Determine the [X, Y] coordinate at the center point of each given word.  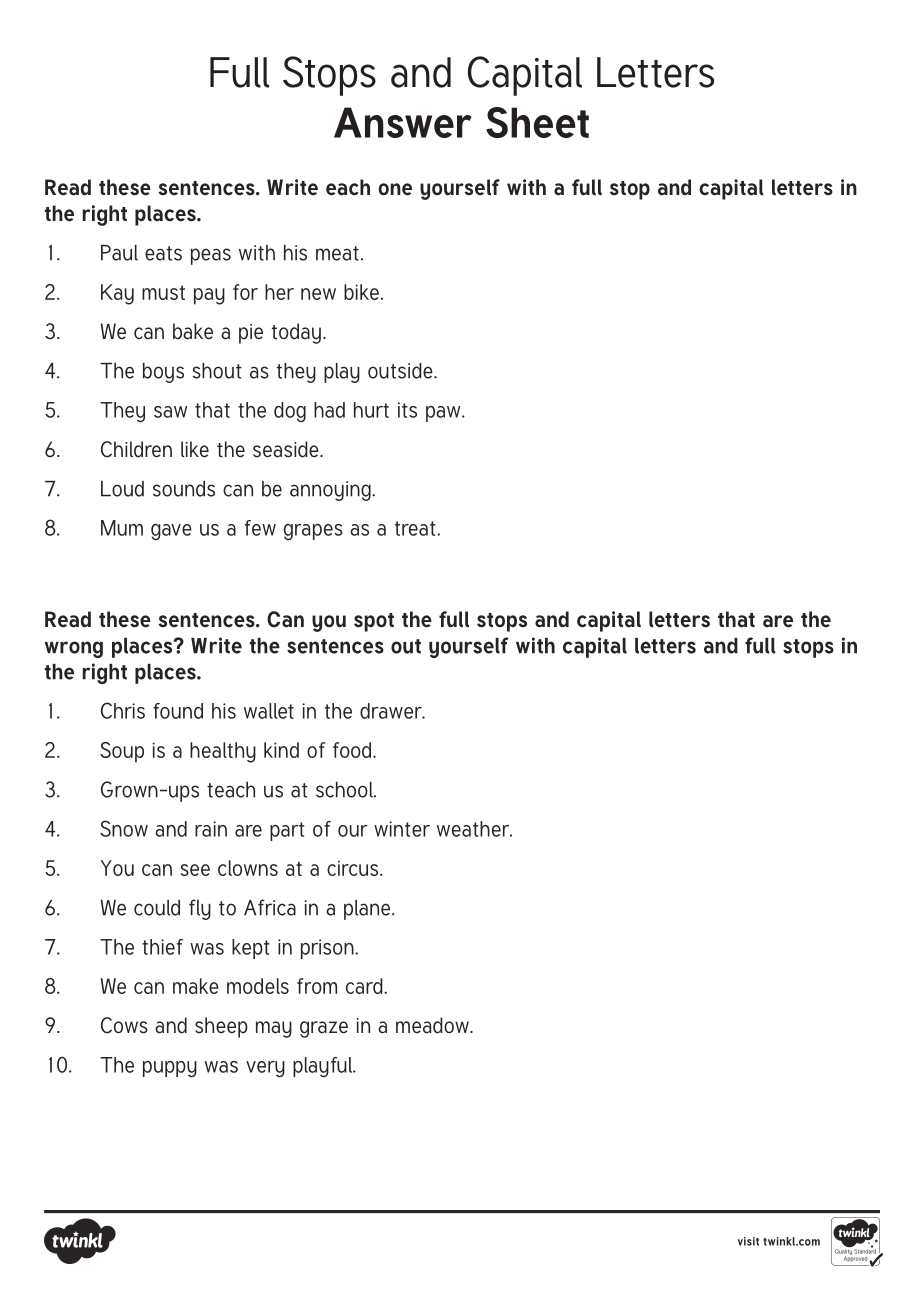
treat [416, 528]
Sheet [537, 122]
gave [171, 532]
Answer [403, 122]
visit [748, 1241]
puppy [170, 1069]
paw [444, 414]
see [195, 870]
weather [474, 829]
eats [163, 253]
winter [402, 829]
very [265, 1069]
